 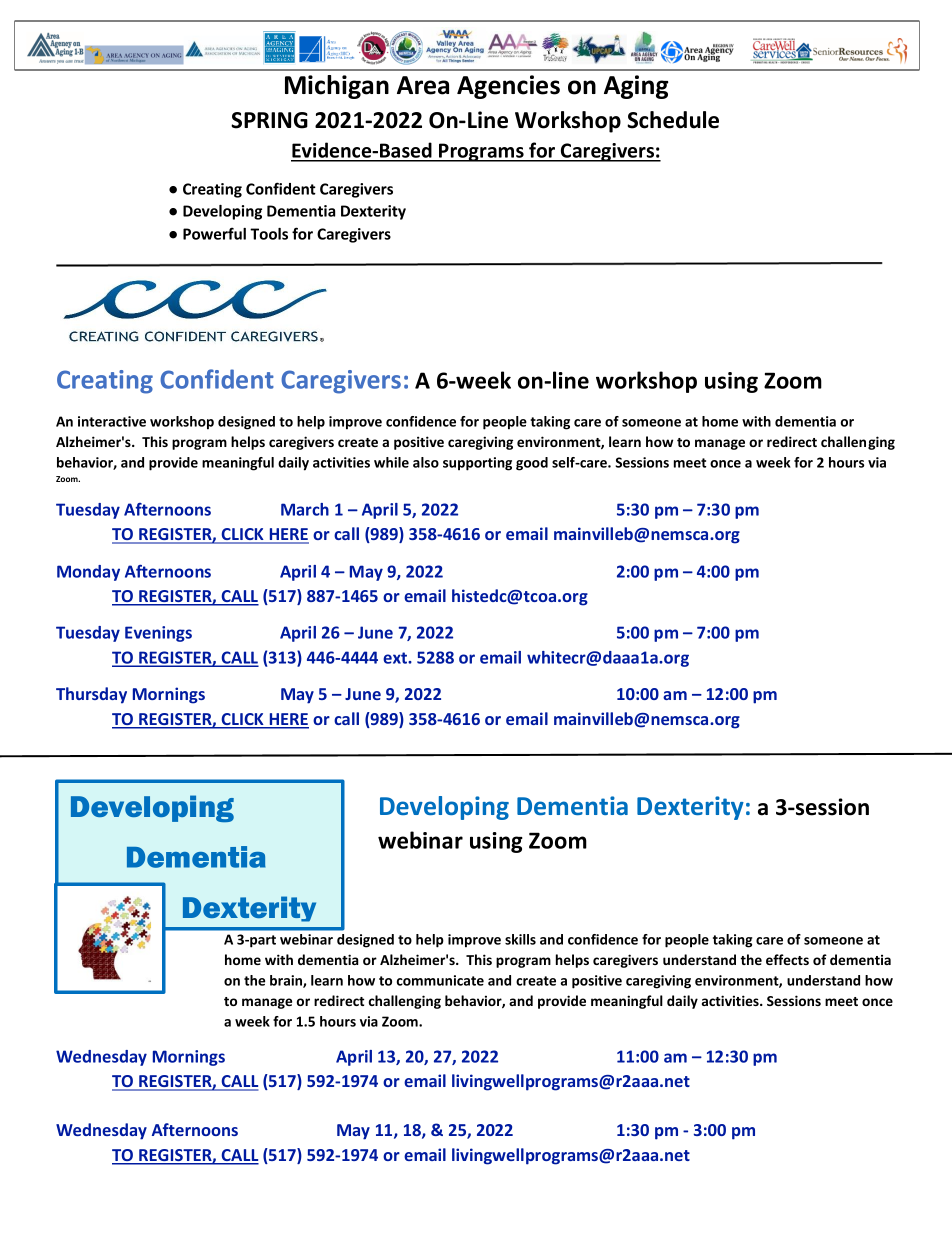 What do you see at coordinates (520, 939) in the image?
I see `skills` at bounding box center [520, 939].
